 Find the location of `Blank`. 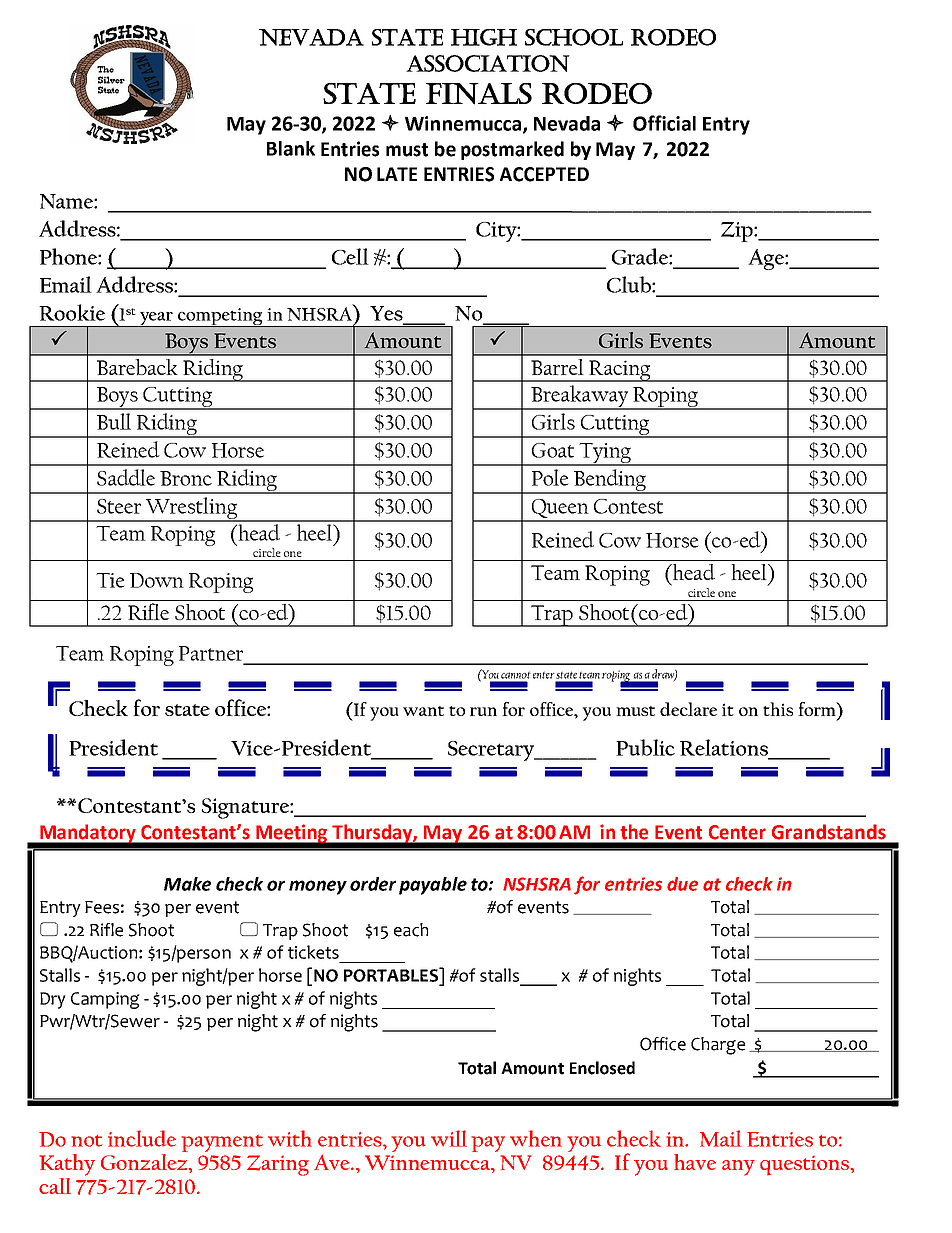

Blank is located at coordinates (291, 148).
